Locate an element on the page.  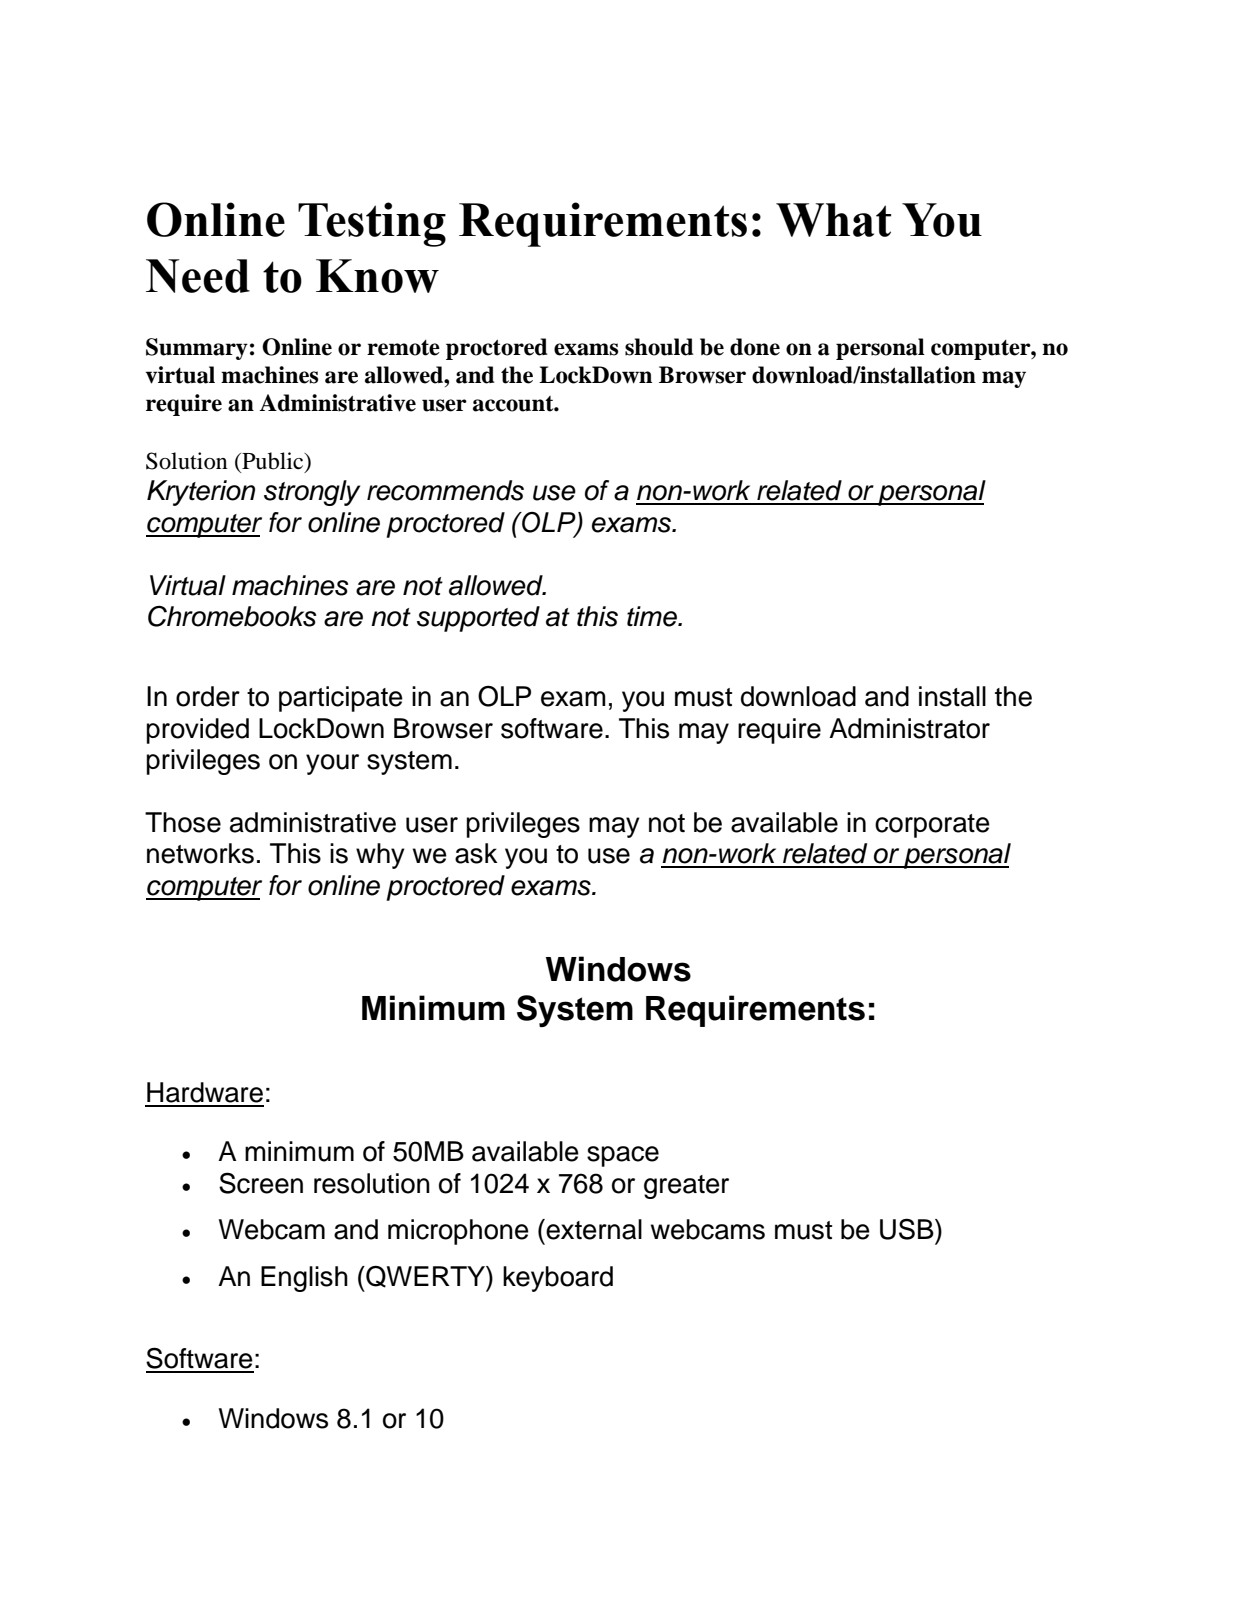
done is located at coordinates (755, 347).
